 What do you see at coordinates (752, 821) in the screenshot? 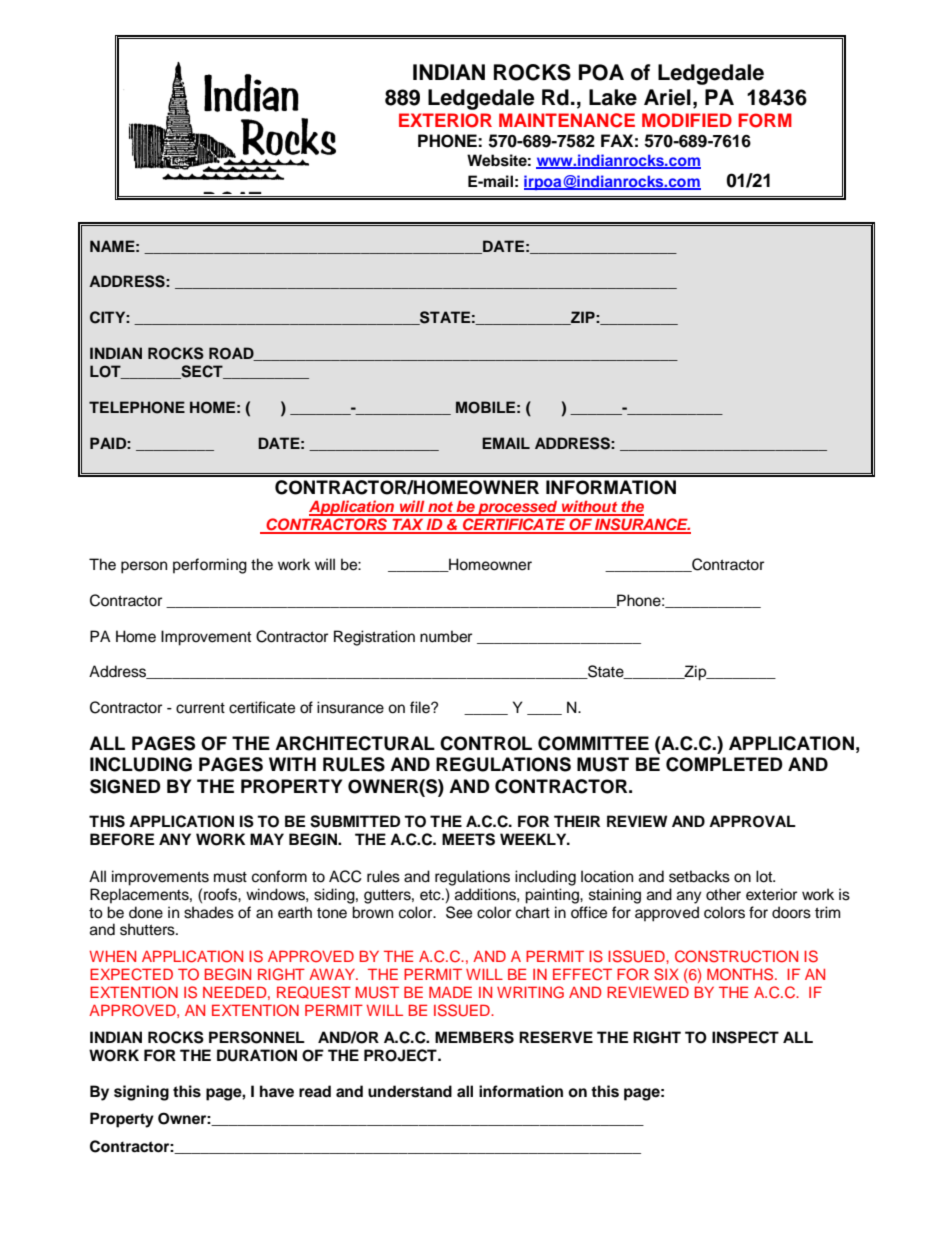
I see `APPROVAL` at bounding box center [752, 821].
